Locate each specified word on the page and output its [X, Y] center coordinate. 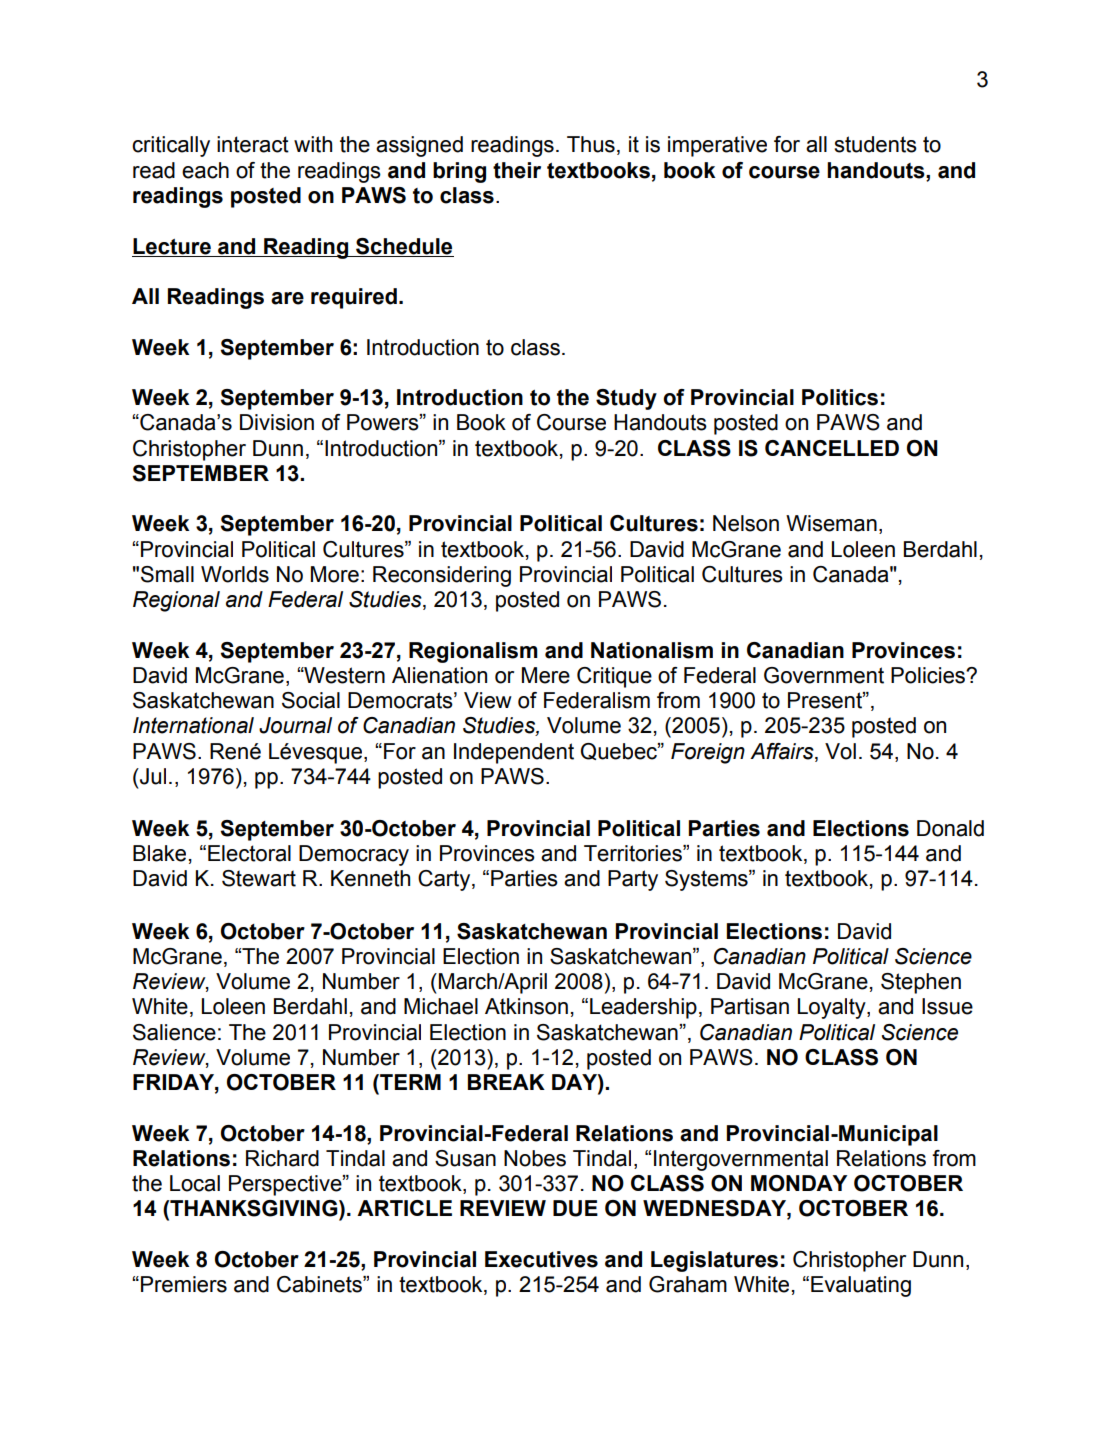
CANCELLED [832, 448]
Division [277, 422]
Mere [546, 675]
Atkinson [526, 1006]
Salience [174, 1032]
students [875, 144]
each [205, 170]
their [517, 170]
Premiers [184, 1284]
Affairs [783, 752]
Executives [541, 1259]
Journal [295, 725]
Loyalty [833, 1008]
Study [626, 399]
